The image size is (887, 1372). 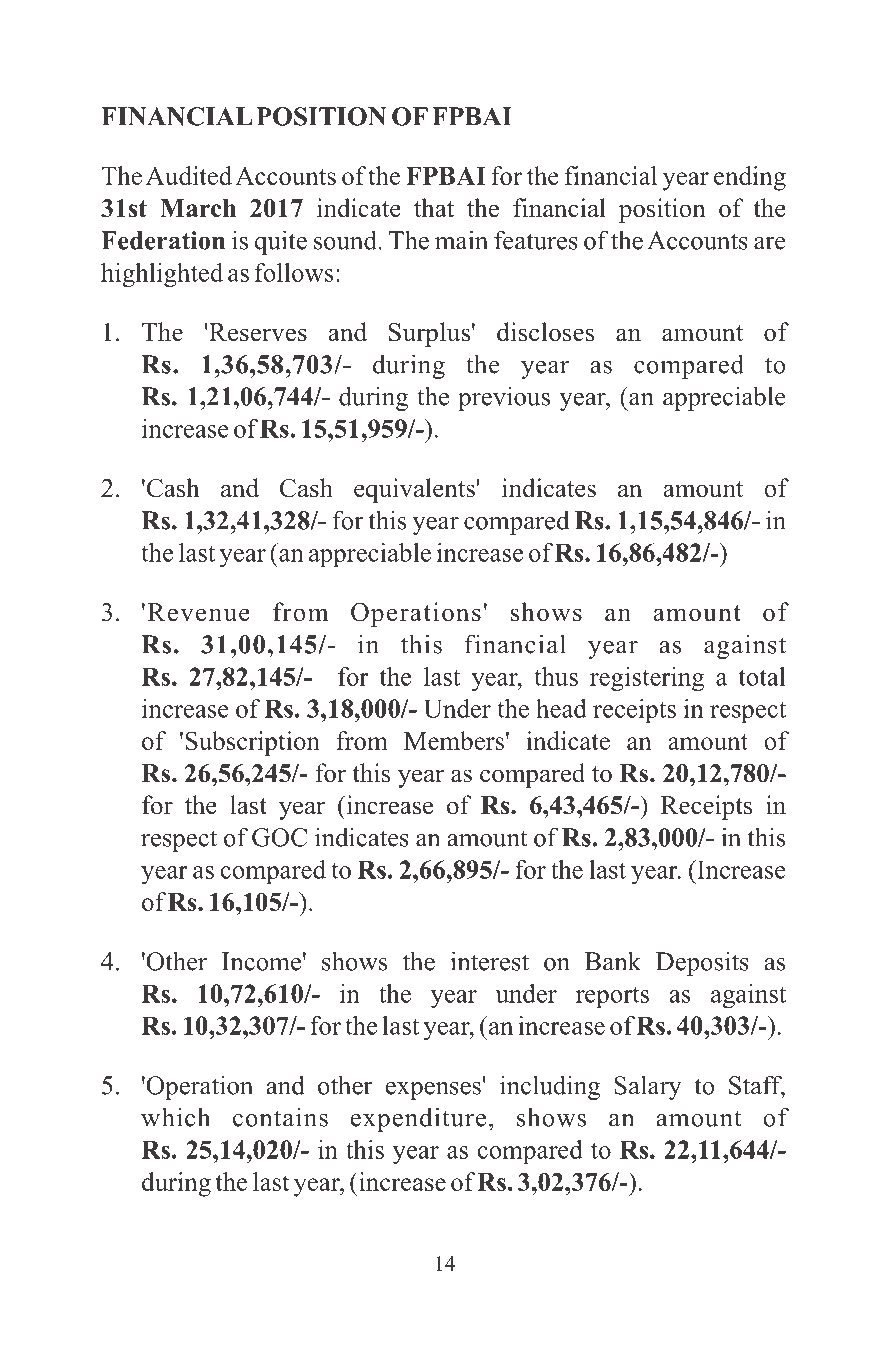 What do you see at coordinates (647, 679) in the screenshot?
I see `registering` at bounding box center [647, 679].
